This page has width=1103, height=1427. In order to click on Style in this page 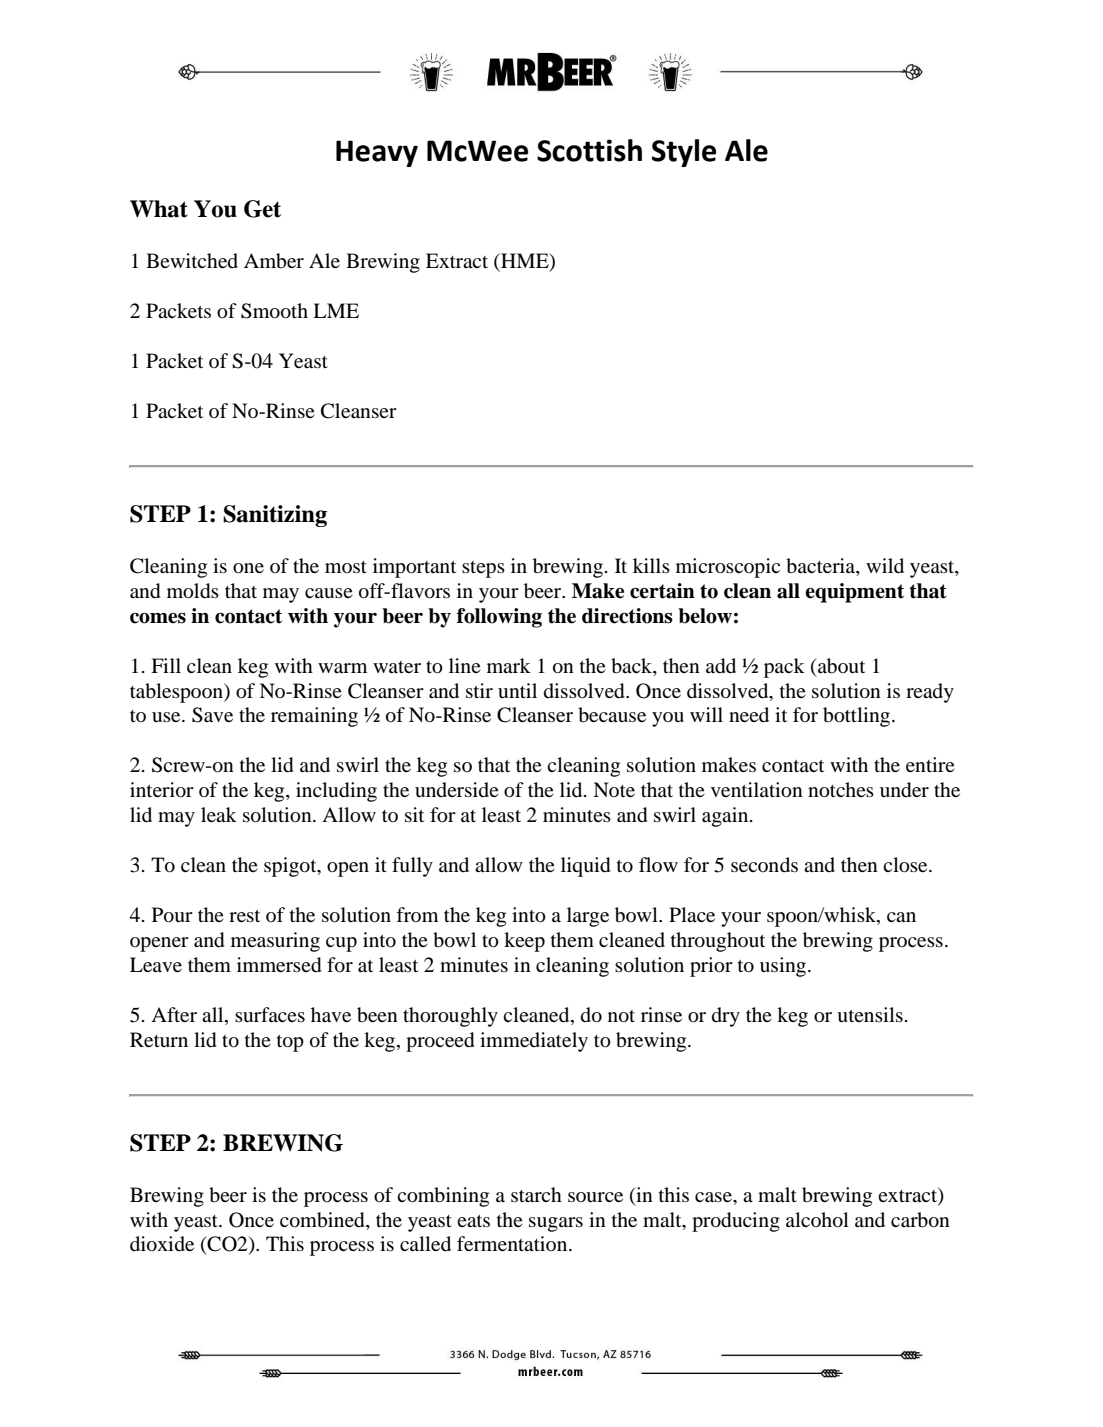, I will do `click(684, 153)`.
